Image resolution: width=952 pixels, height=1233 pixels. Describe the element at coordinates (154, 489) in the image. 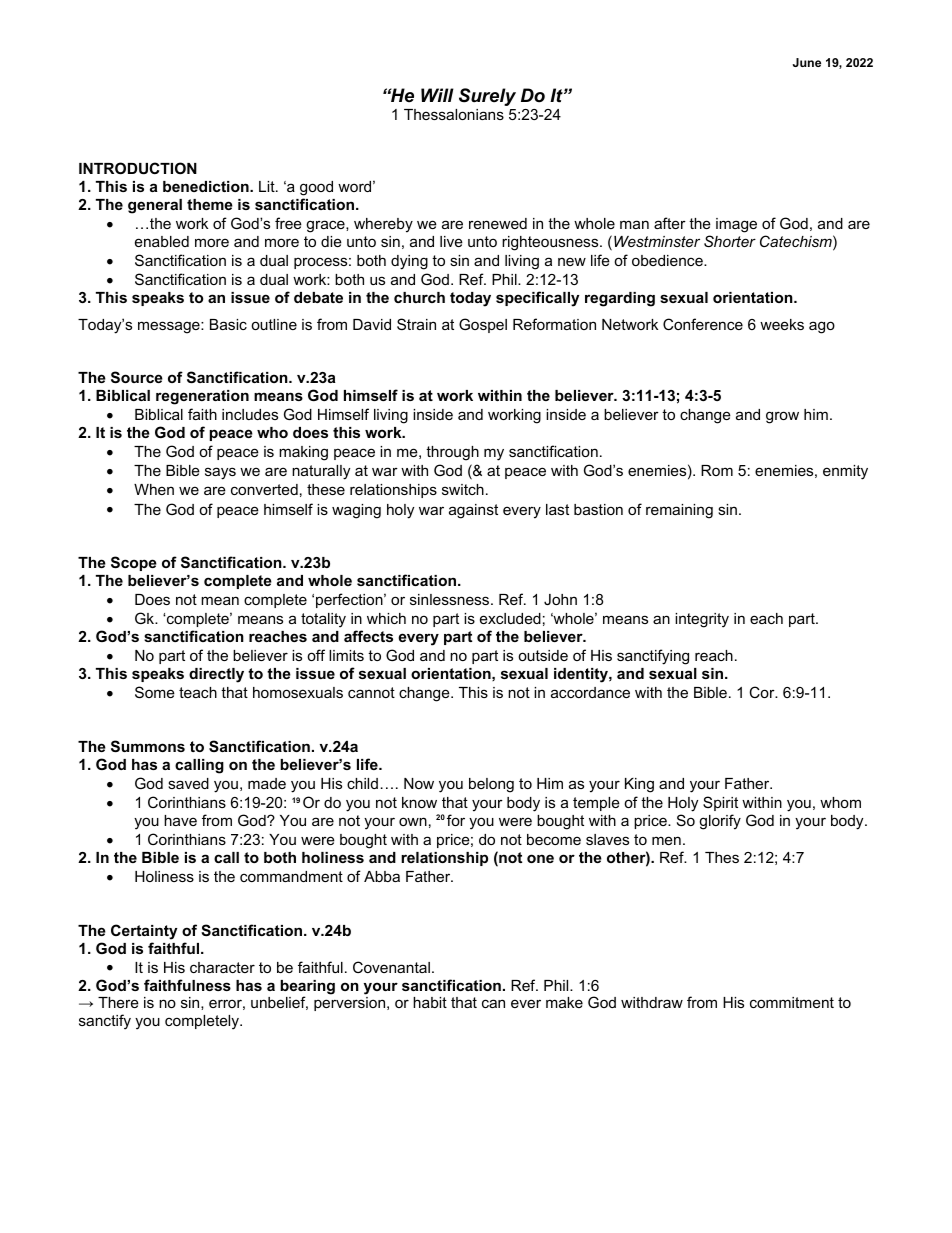

I see `When` at that location.
